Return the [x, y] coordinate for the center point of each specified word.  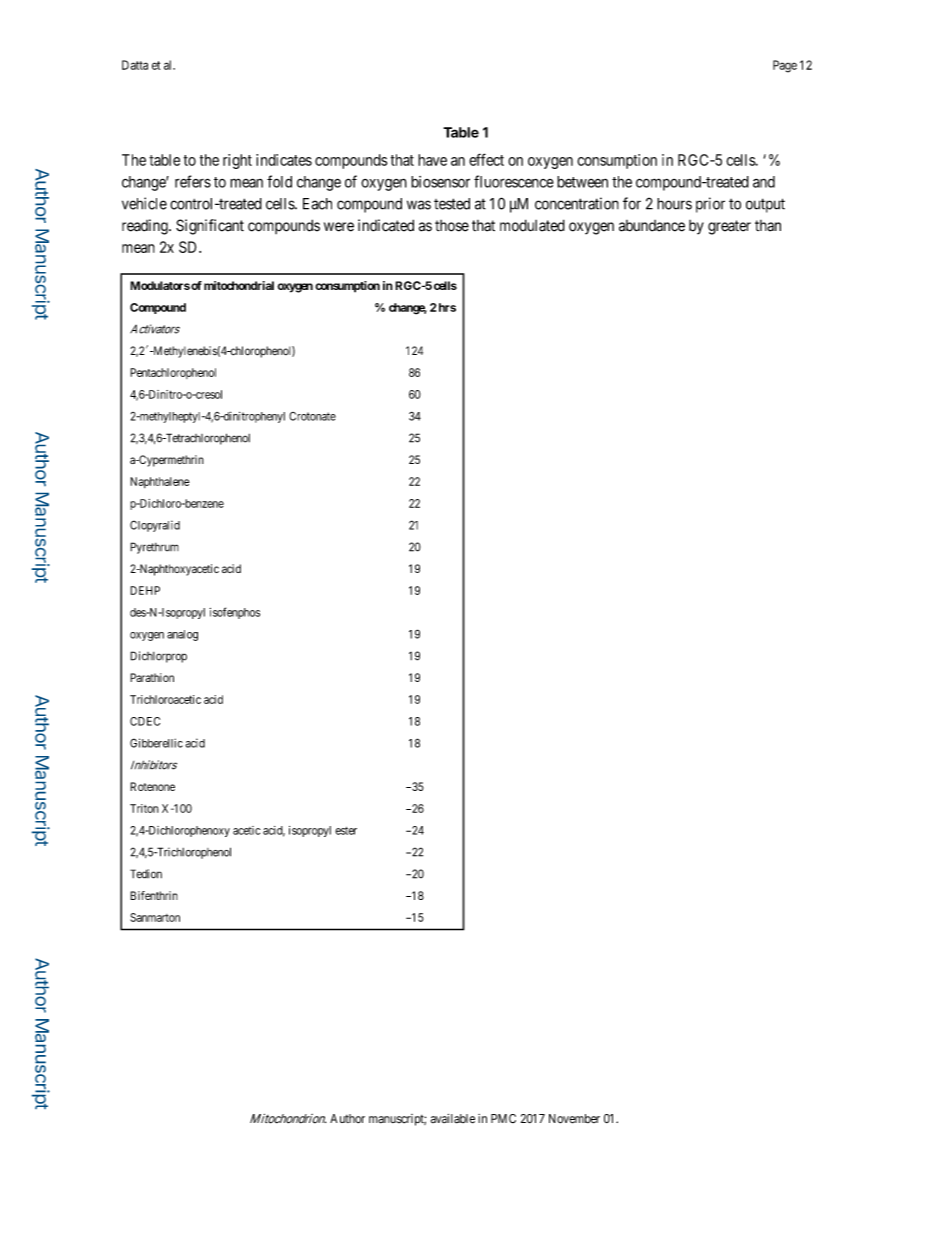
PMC [503, 1118]
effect [486, 159]
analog [182, 635]
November [574, 1119]
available [453, 1119]
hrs [446, 307]
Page [785, 66]
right [237, 161]
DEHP [145, 590]
